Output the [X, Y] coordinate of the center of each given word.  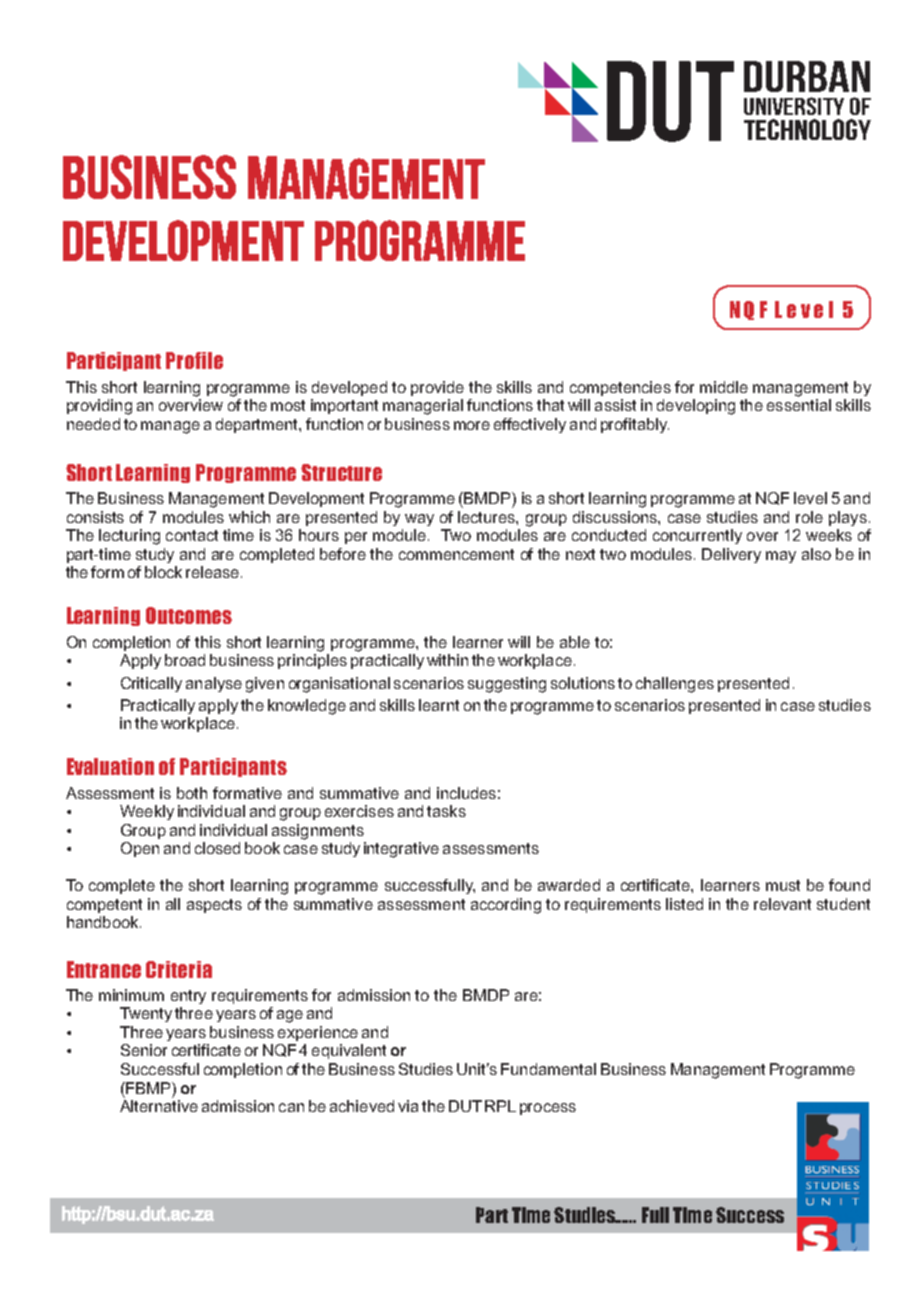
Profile [194, 360]
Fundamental [548, 1069]
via [408, 1106]
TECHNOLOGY [807, 129]
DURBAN [807, 76]
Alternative [159, 1106]
